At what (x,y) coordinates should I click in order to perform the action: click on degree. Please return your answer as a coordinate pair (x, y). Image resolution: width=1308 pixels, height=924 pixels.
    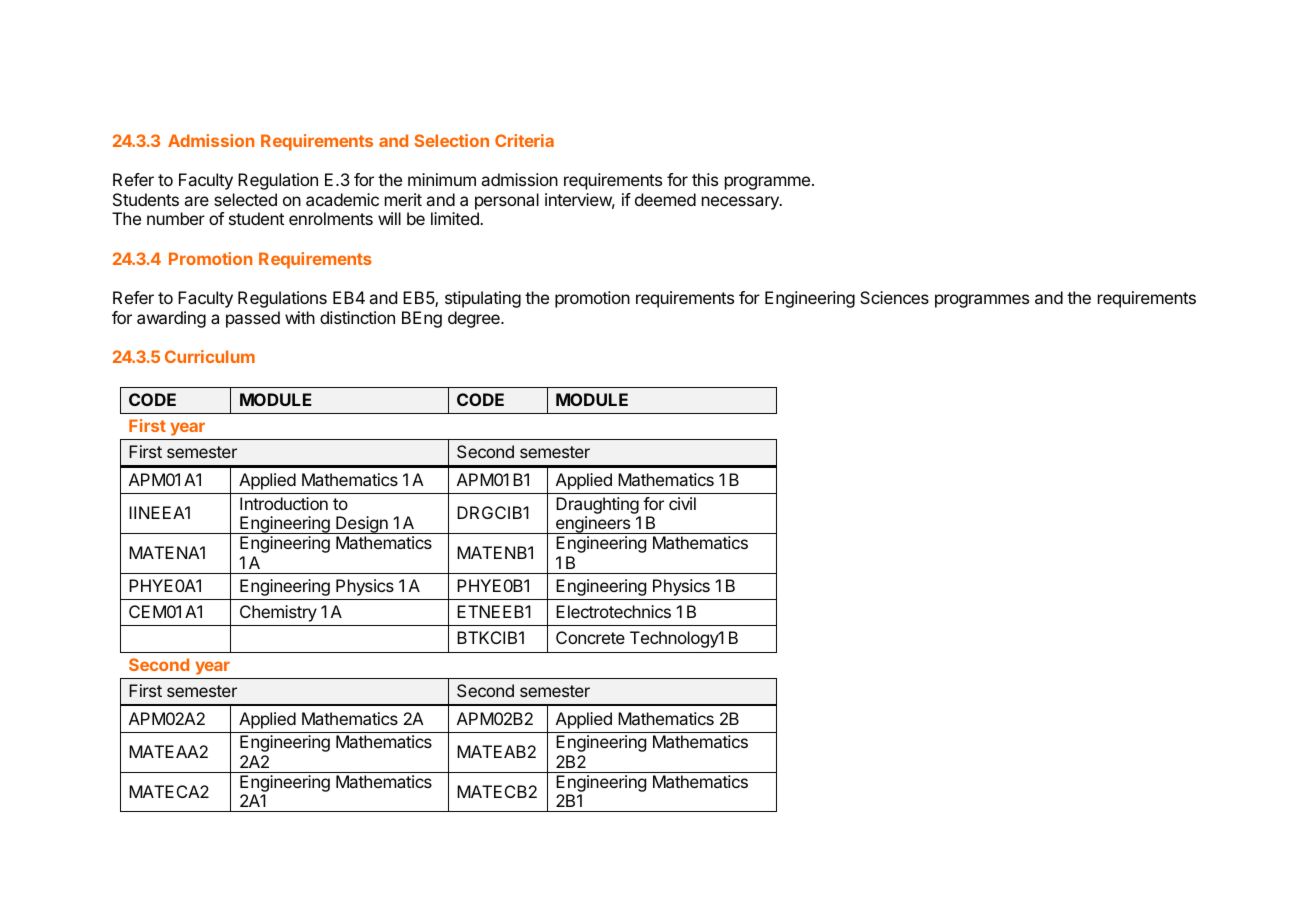
    Looking at the image, I should click on (475, 319).
